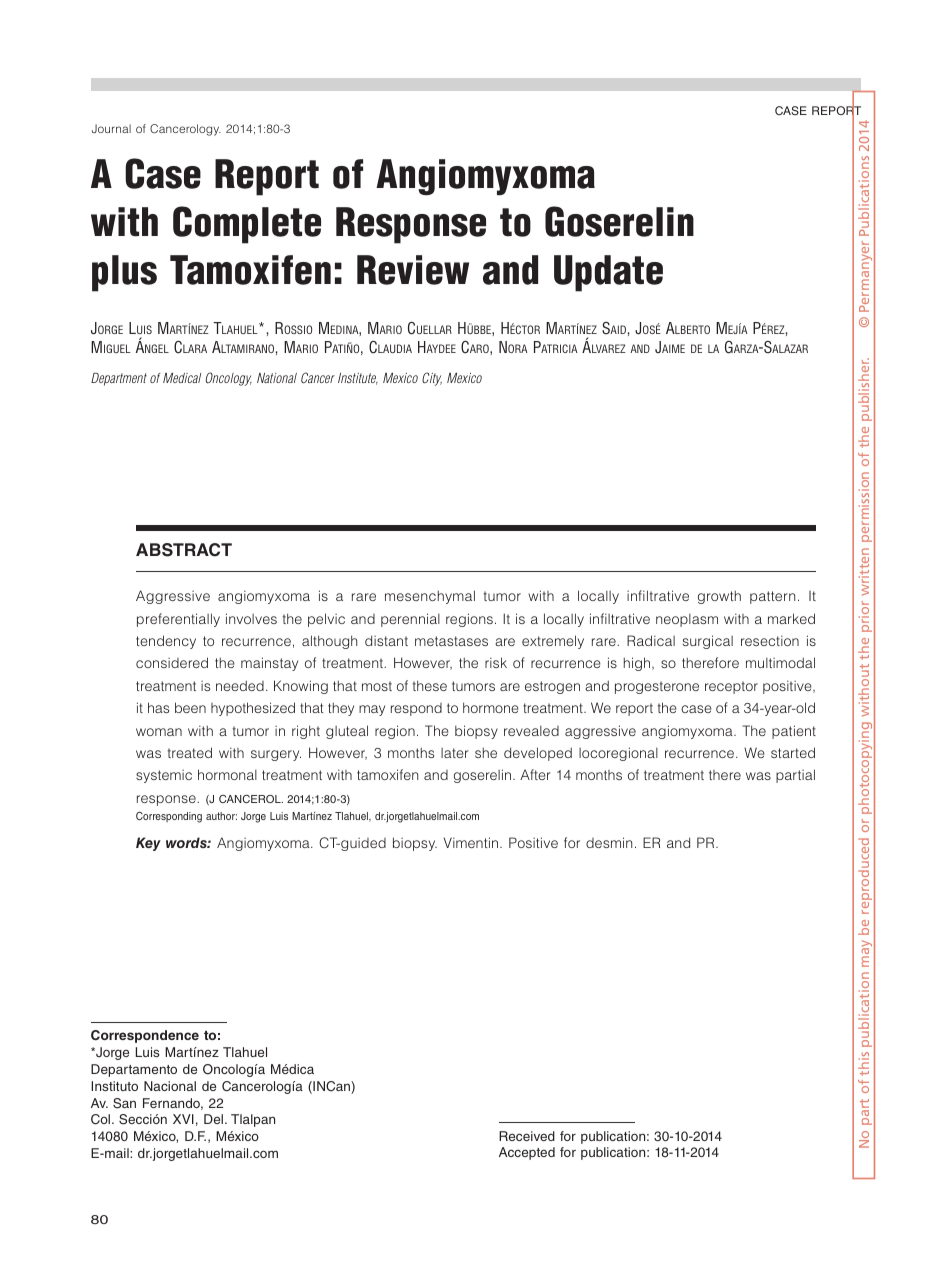 Image resolution: width=952 pixels, height=1270 pixels. What do you see at coordinates (608, 273) in the screenshot?
I see `Update` at bounding box center [608, 273].
